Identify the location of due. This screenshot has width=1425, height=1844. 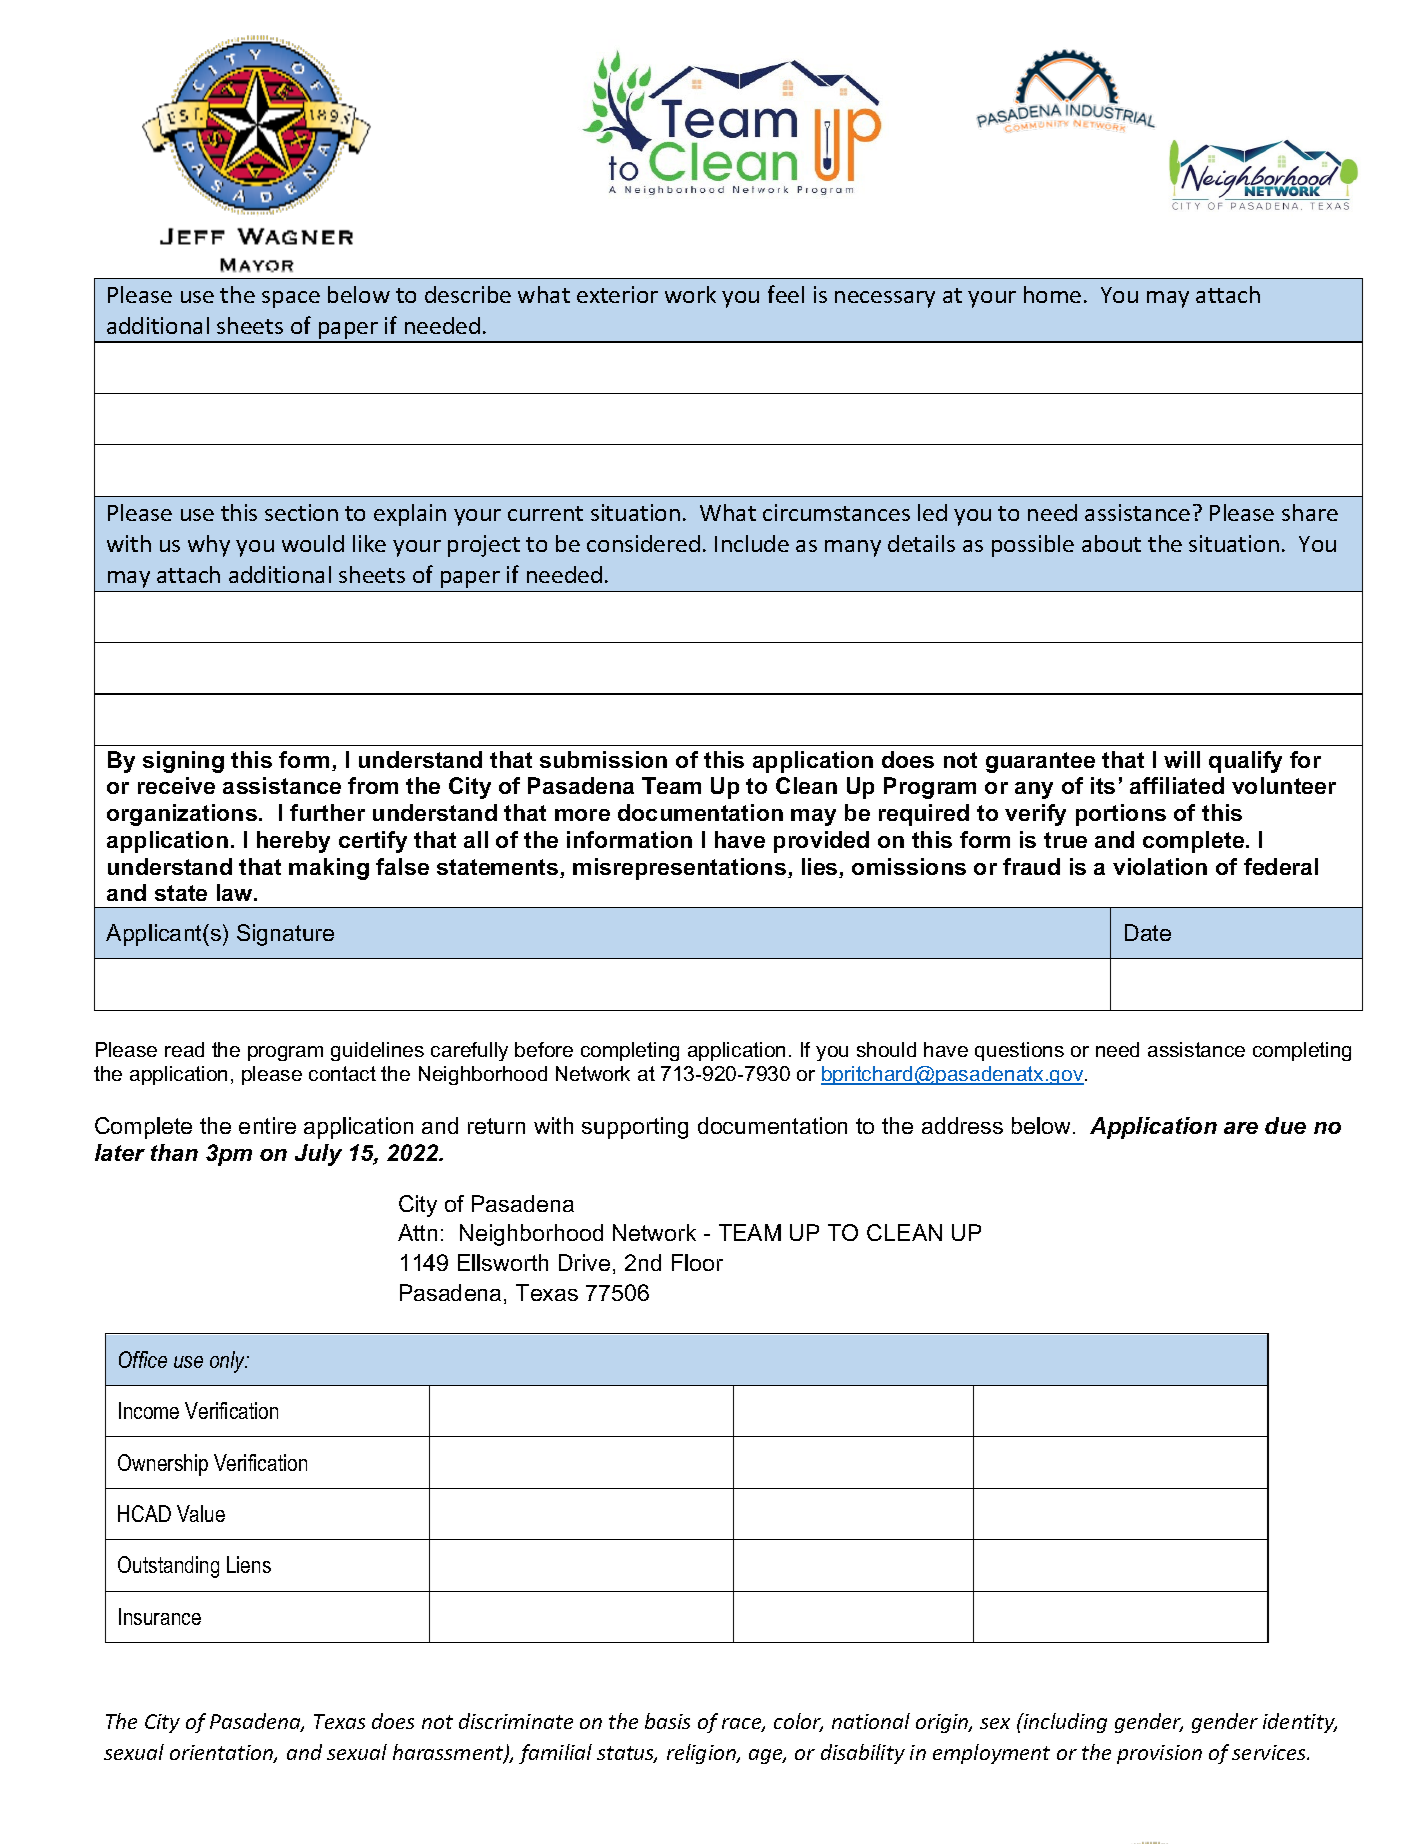
(1285, 1125).
